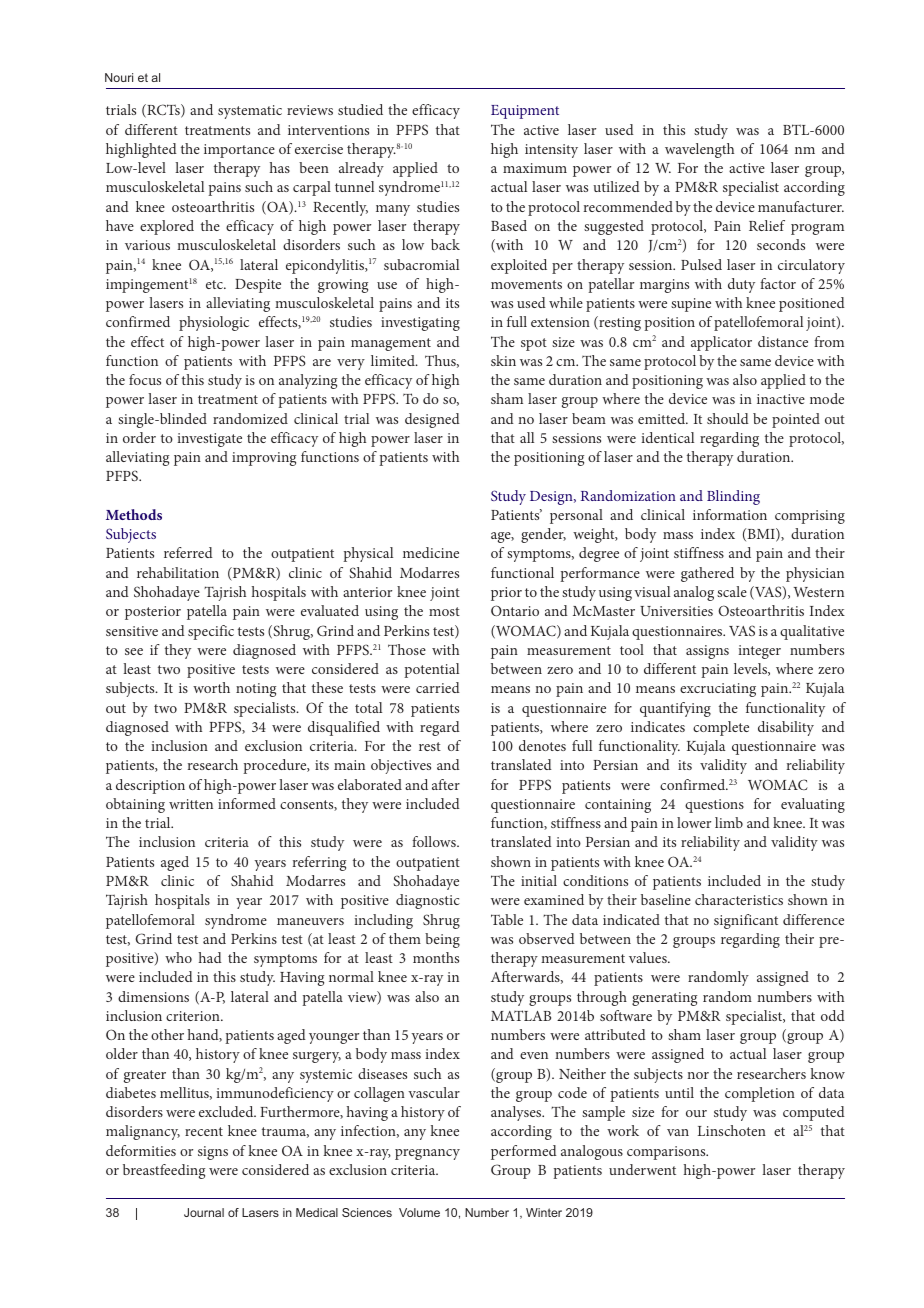 This image has height=1308, width=924. Describe the element at coordinates (746, 921) in the image. I see `significant` at that location.
